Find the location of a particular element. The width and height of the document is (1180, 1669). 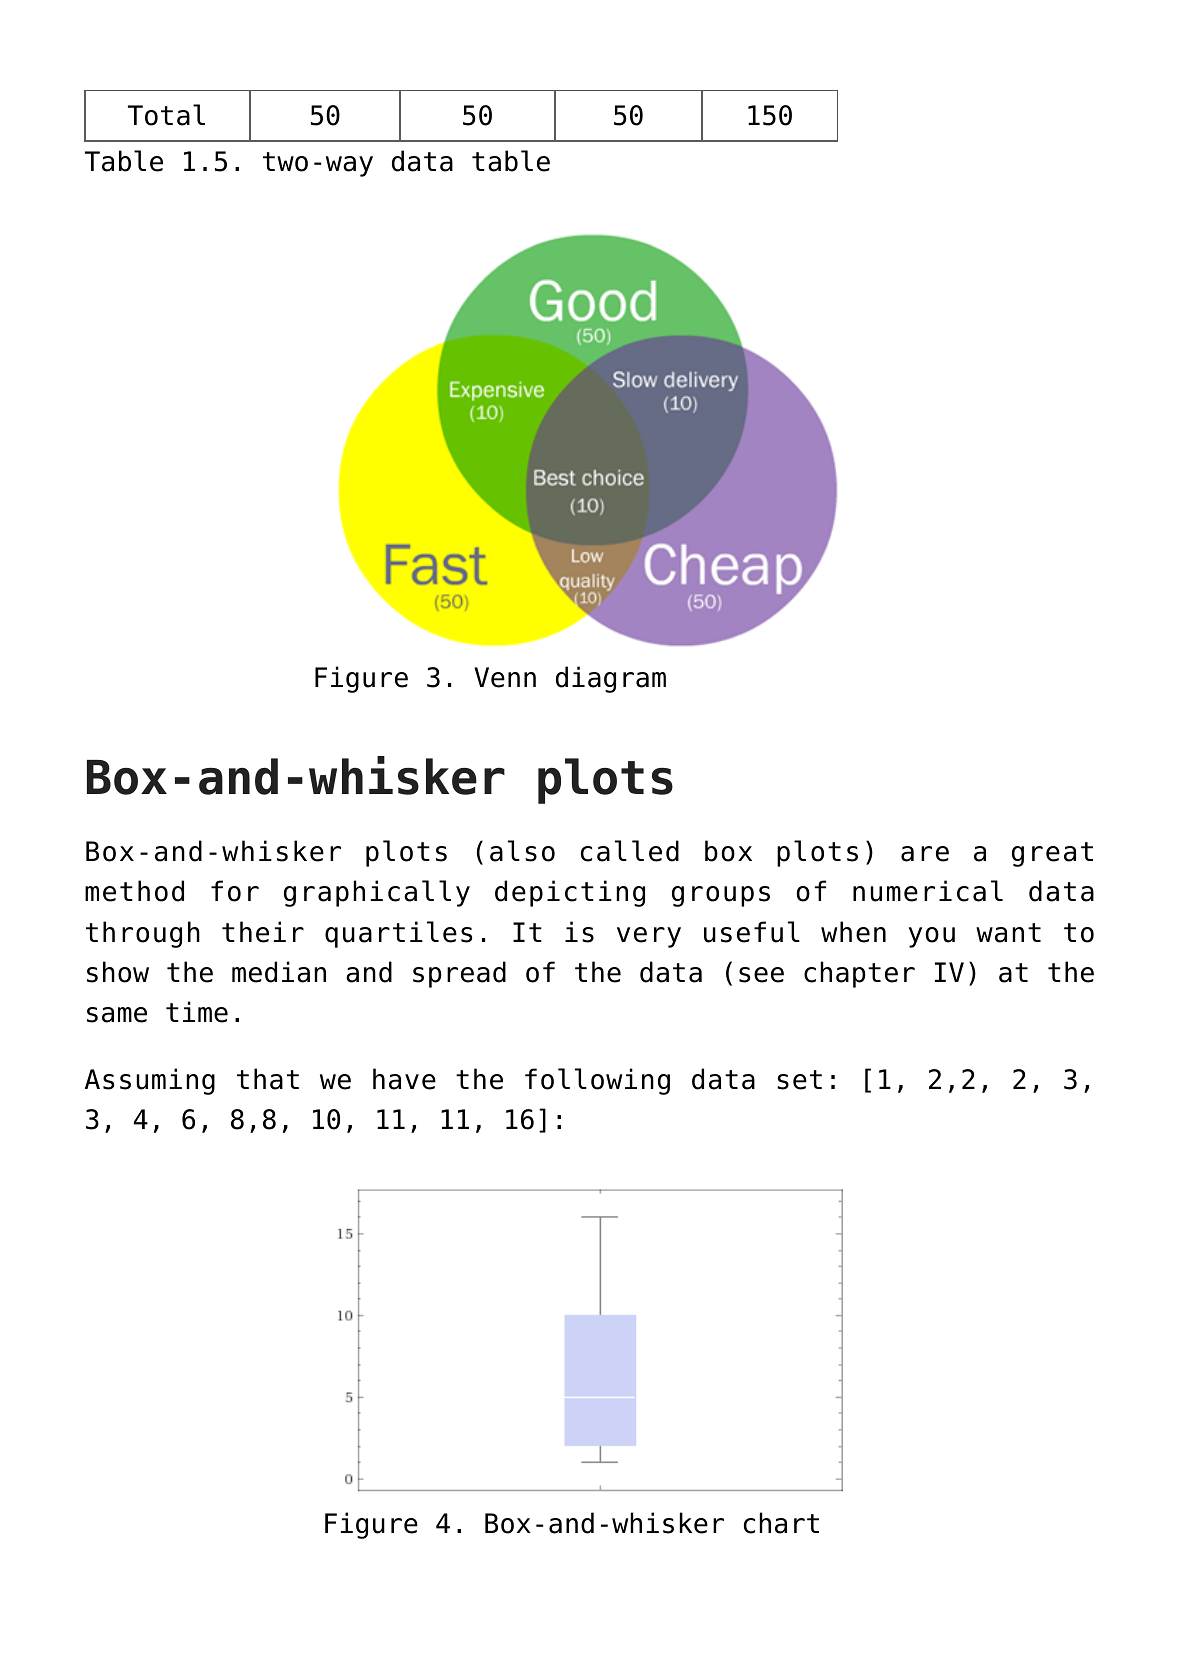

diagram is located at coordinates (611, 679).
